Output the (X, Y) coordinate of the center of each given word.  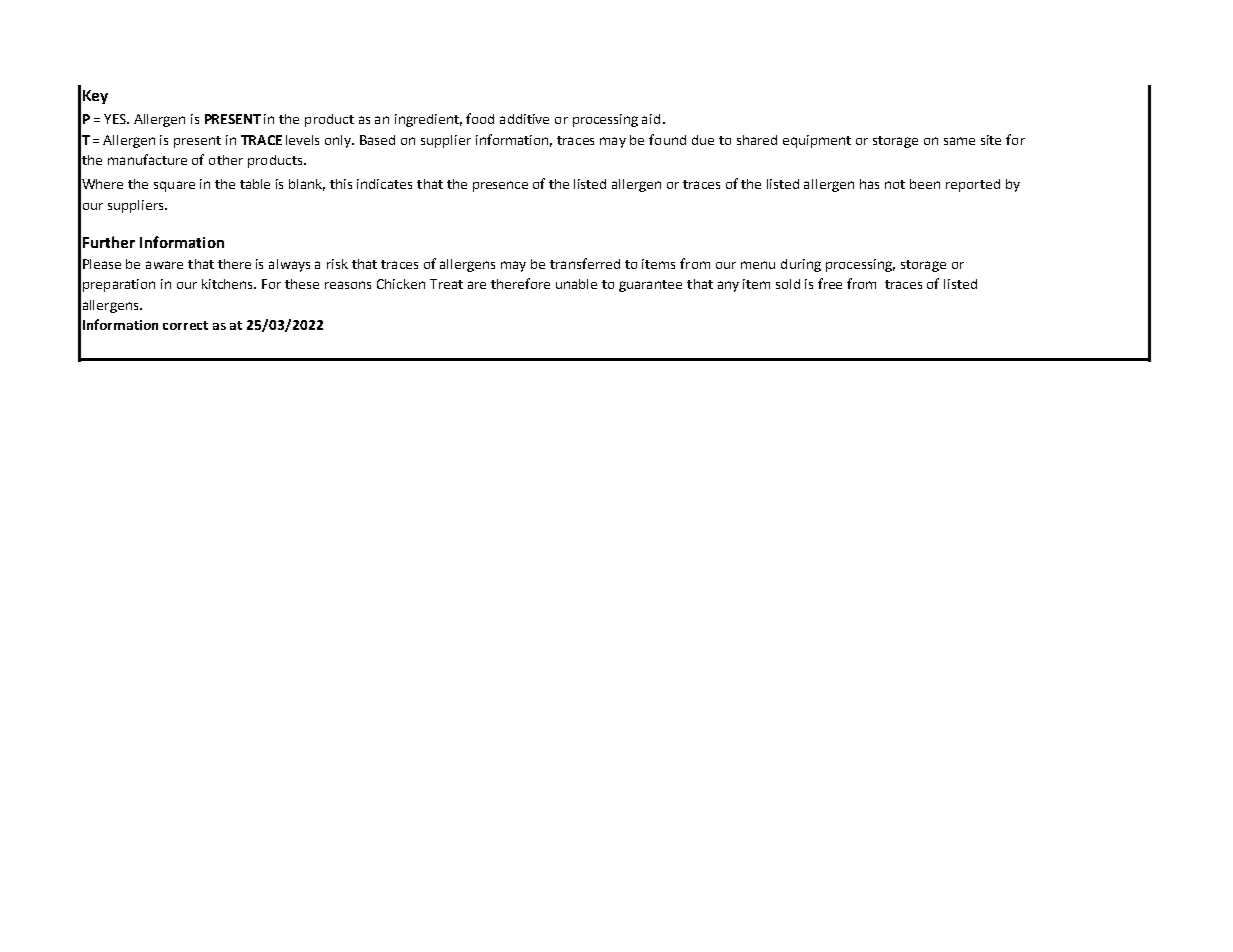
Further (109, 242)
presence (500, 186)
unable (576, 284)
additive (524, 119)
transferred (585, 263)
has (869, 184)
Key (95, 97)
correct (185, 325)
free (830, 283)
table (255, 184)
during (801, 265)
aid (651, 119)
